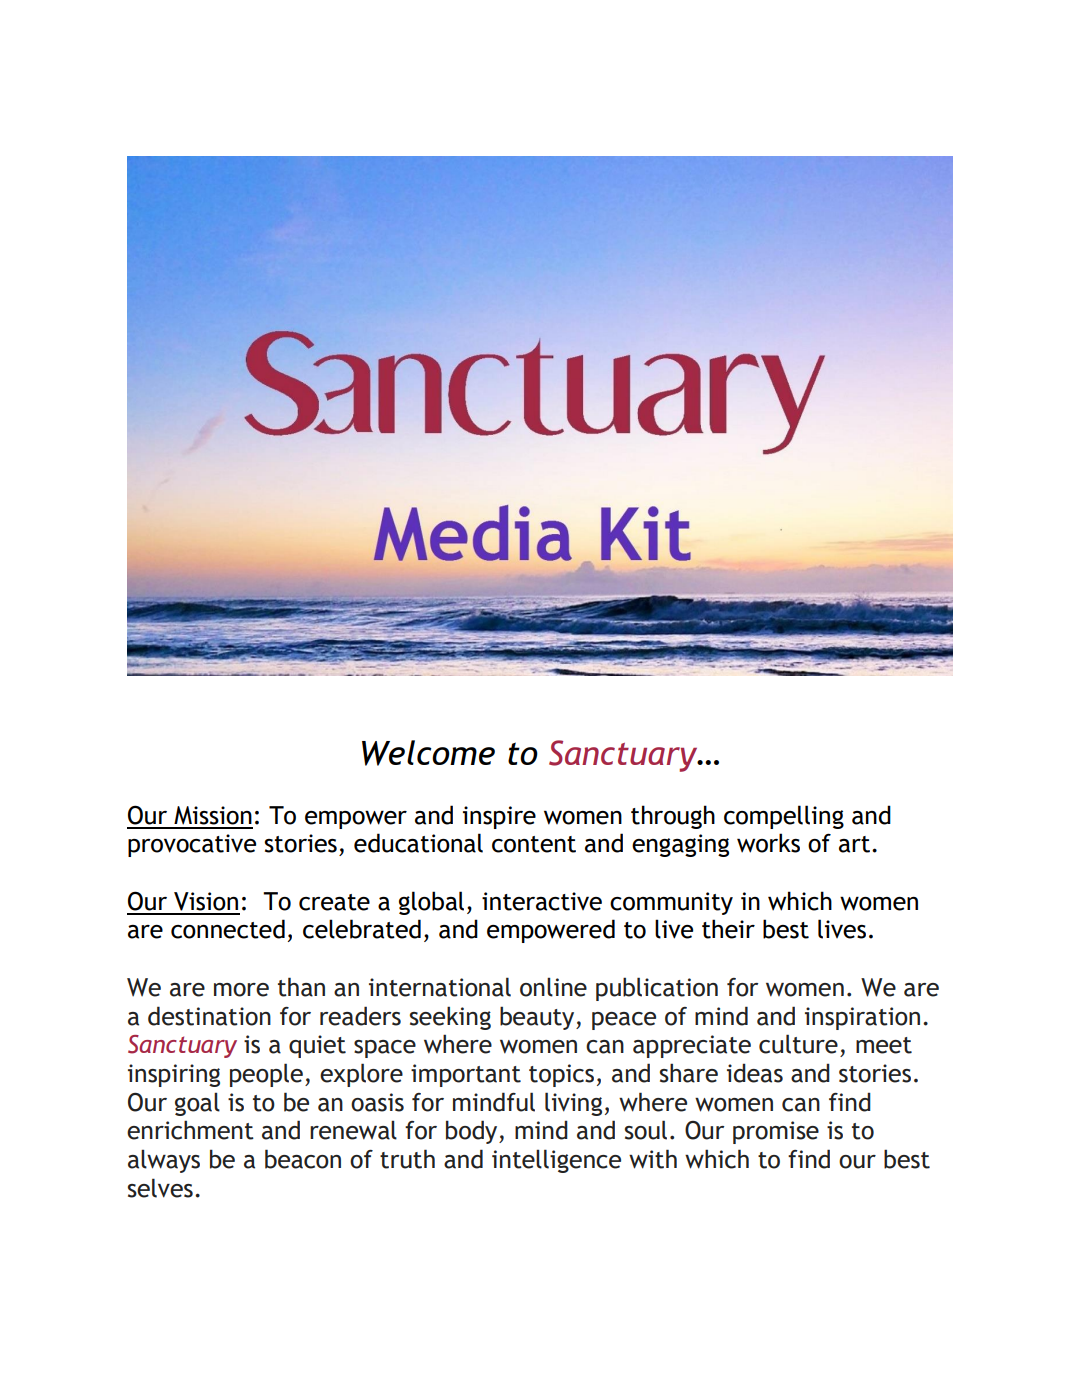 Image resolution: width=1080 pixels, height=1398 pixels. Describe the element at coordinates (534, 844) in the document. I see `content` at that location.
